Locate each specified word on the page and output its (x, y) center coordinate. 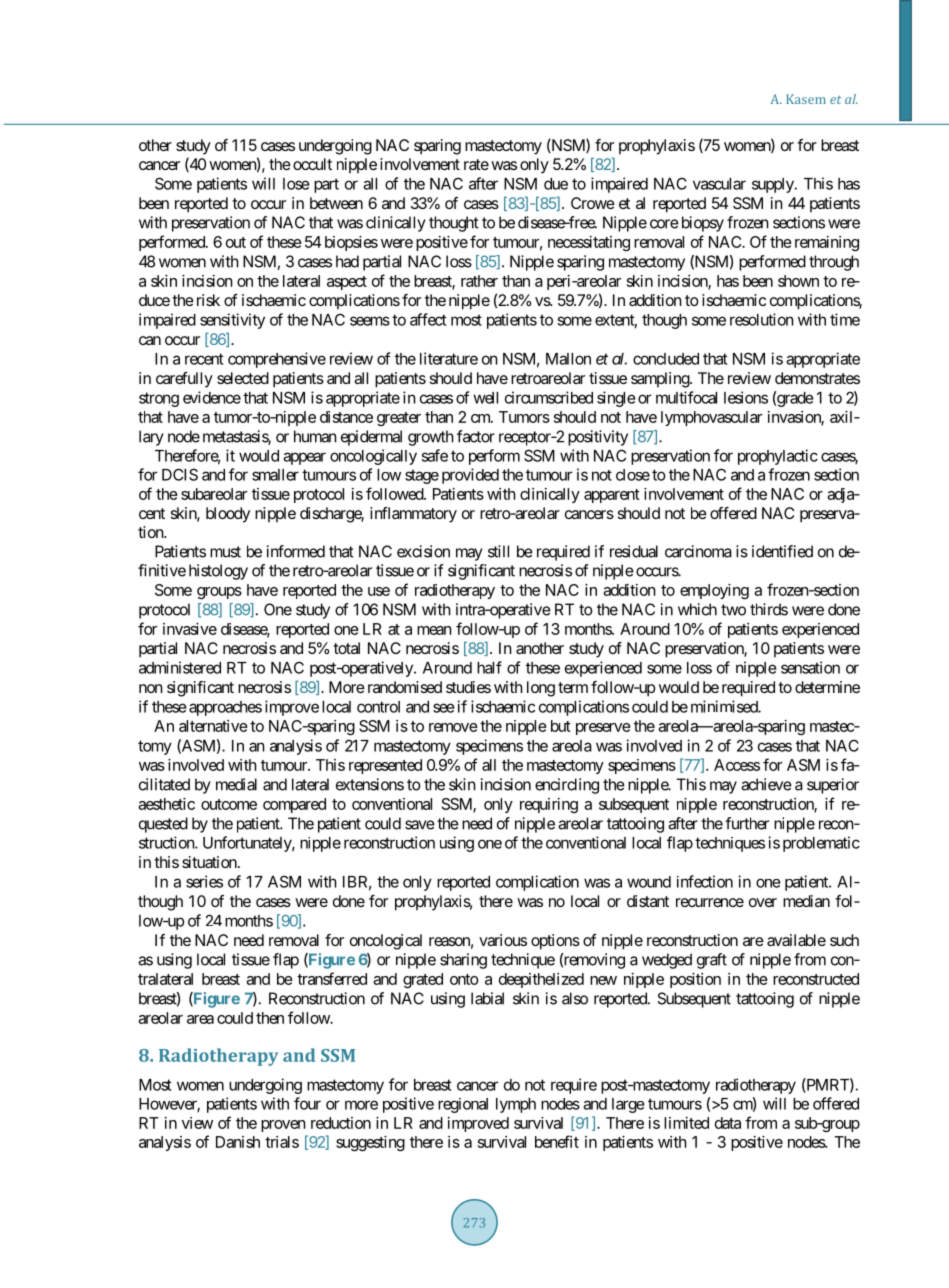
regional (463, 1105)
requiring (549, 805)
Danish (238, 1142)
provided (470, 476)
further (747, 823)
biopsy (701, 224)
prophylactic (778, 457)
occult (312, 164)
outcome (229, 804)
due (556, 184)
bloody (228, 515)
